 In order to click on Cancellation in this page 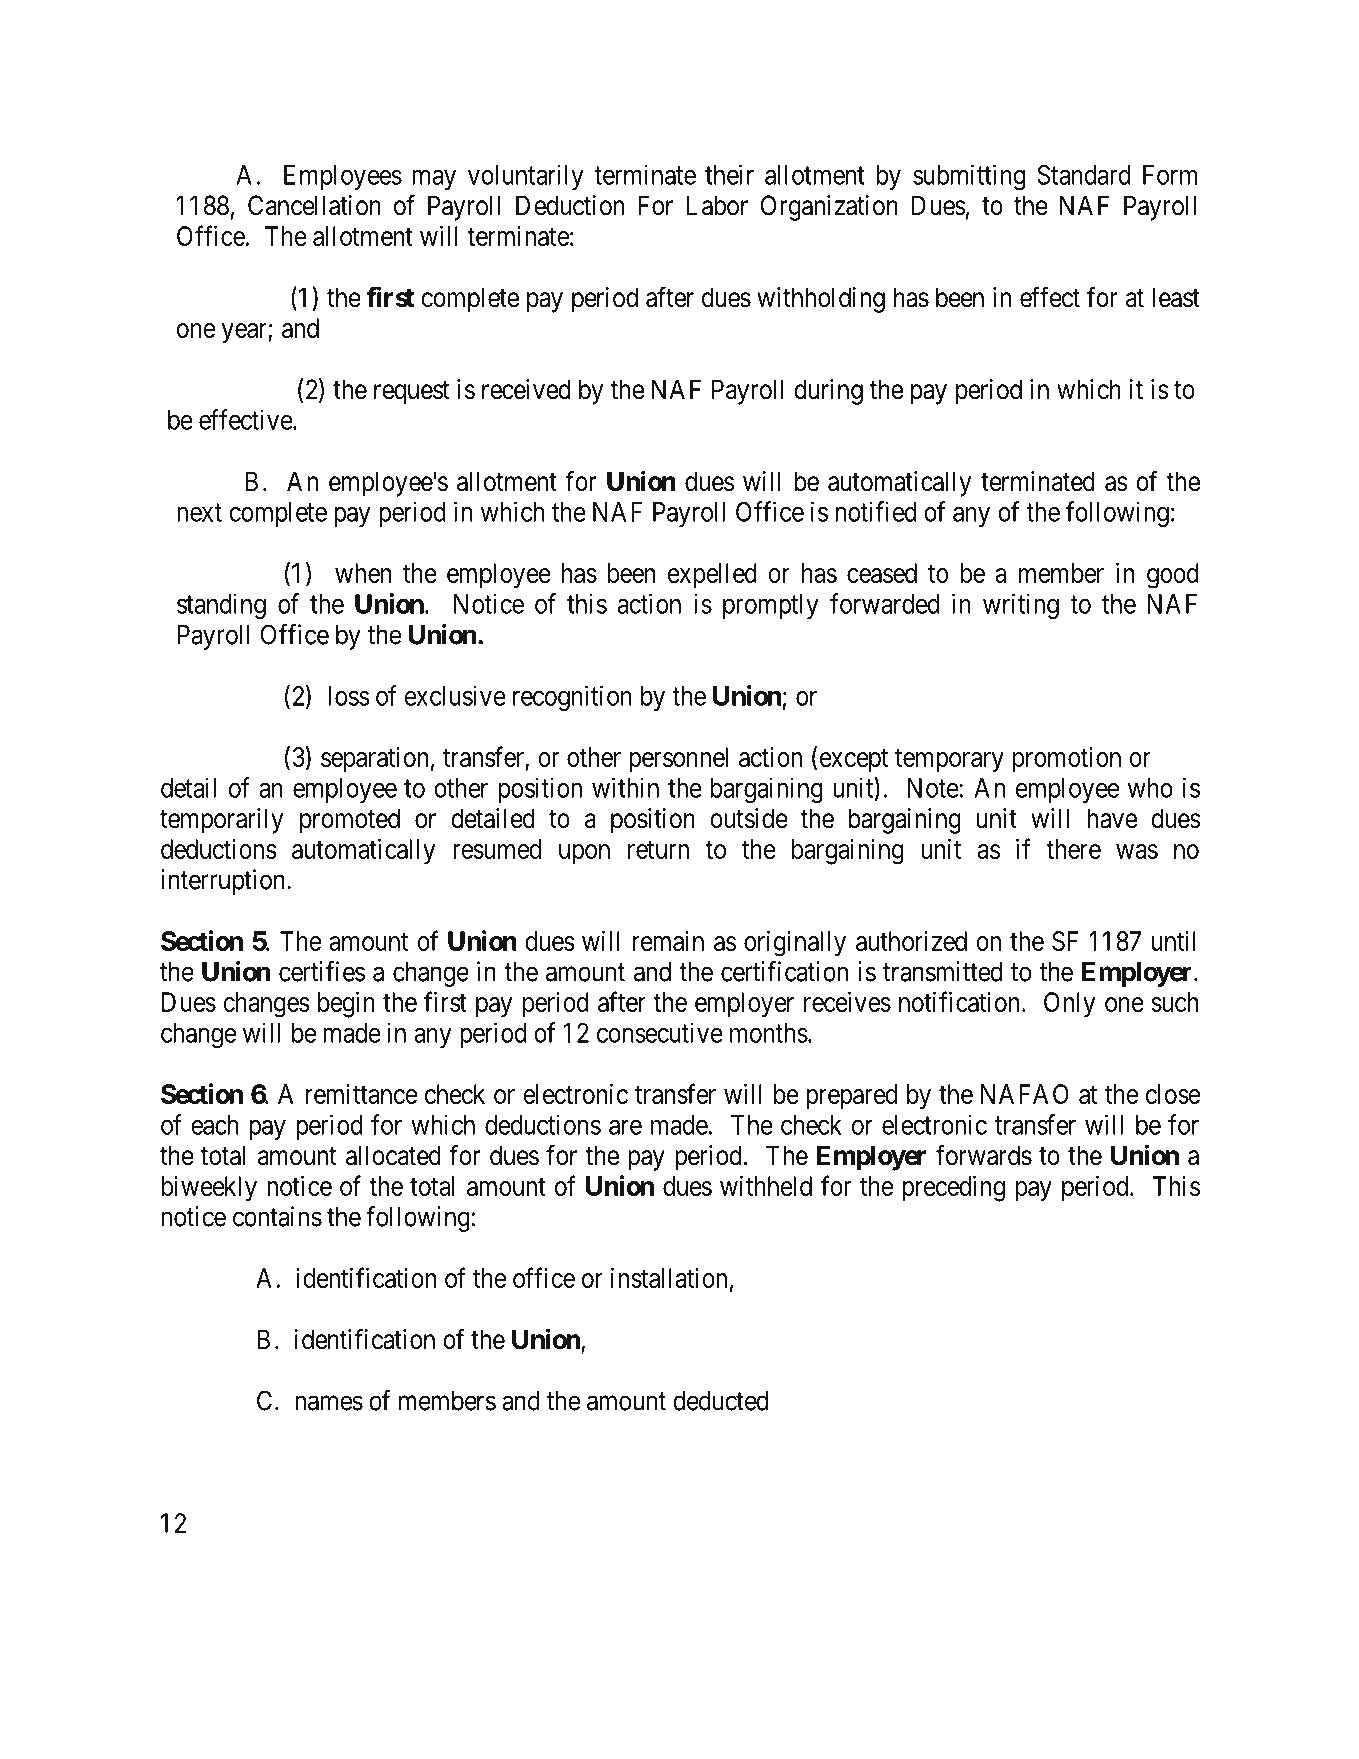, I will do `click(314, 205)`.
